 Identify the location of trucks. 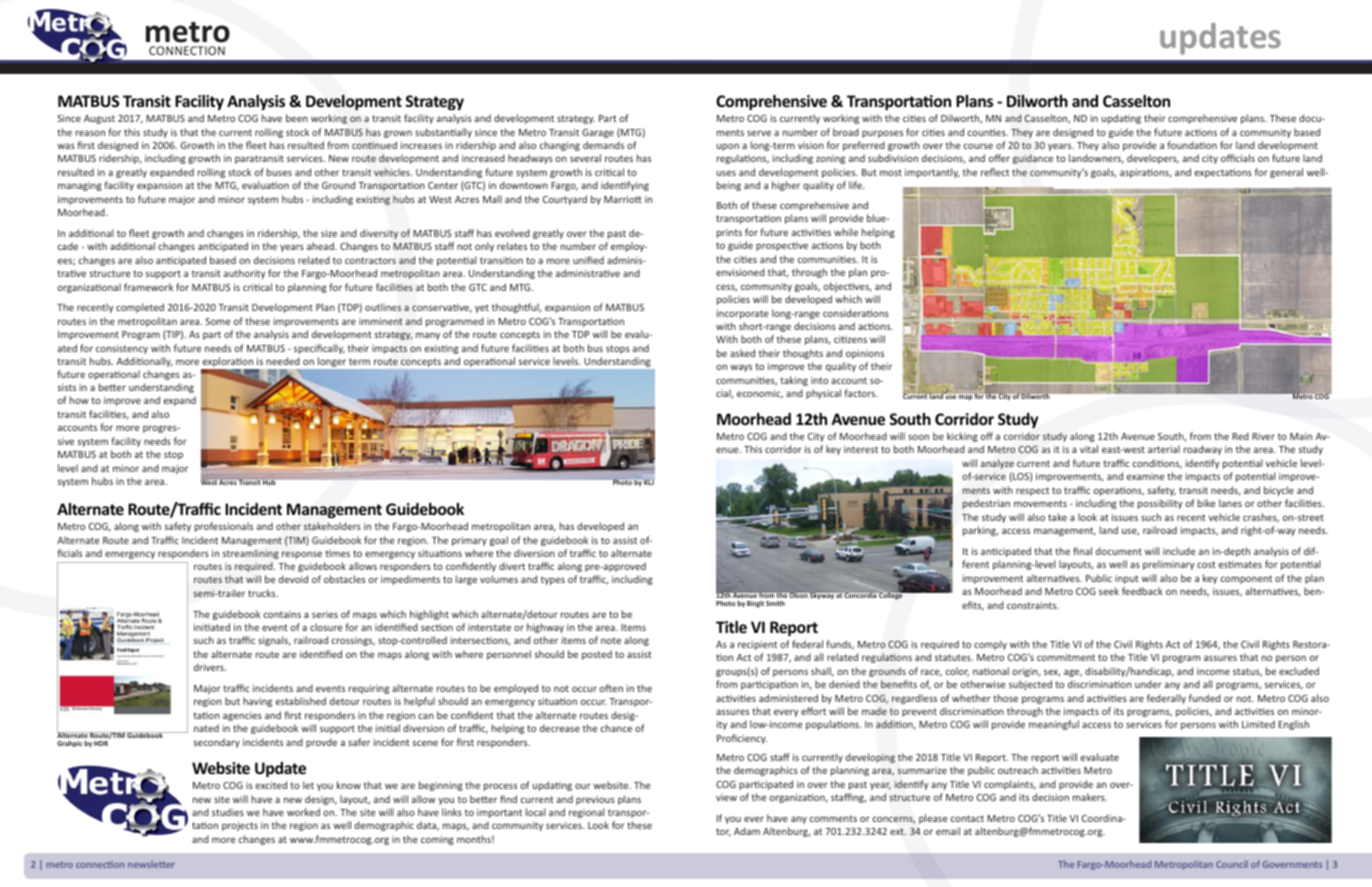
(263, 593).
